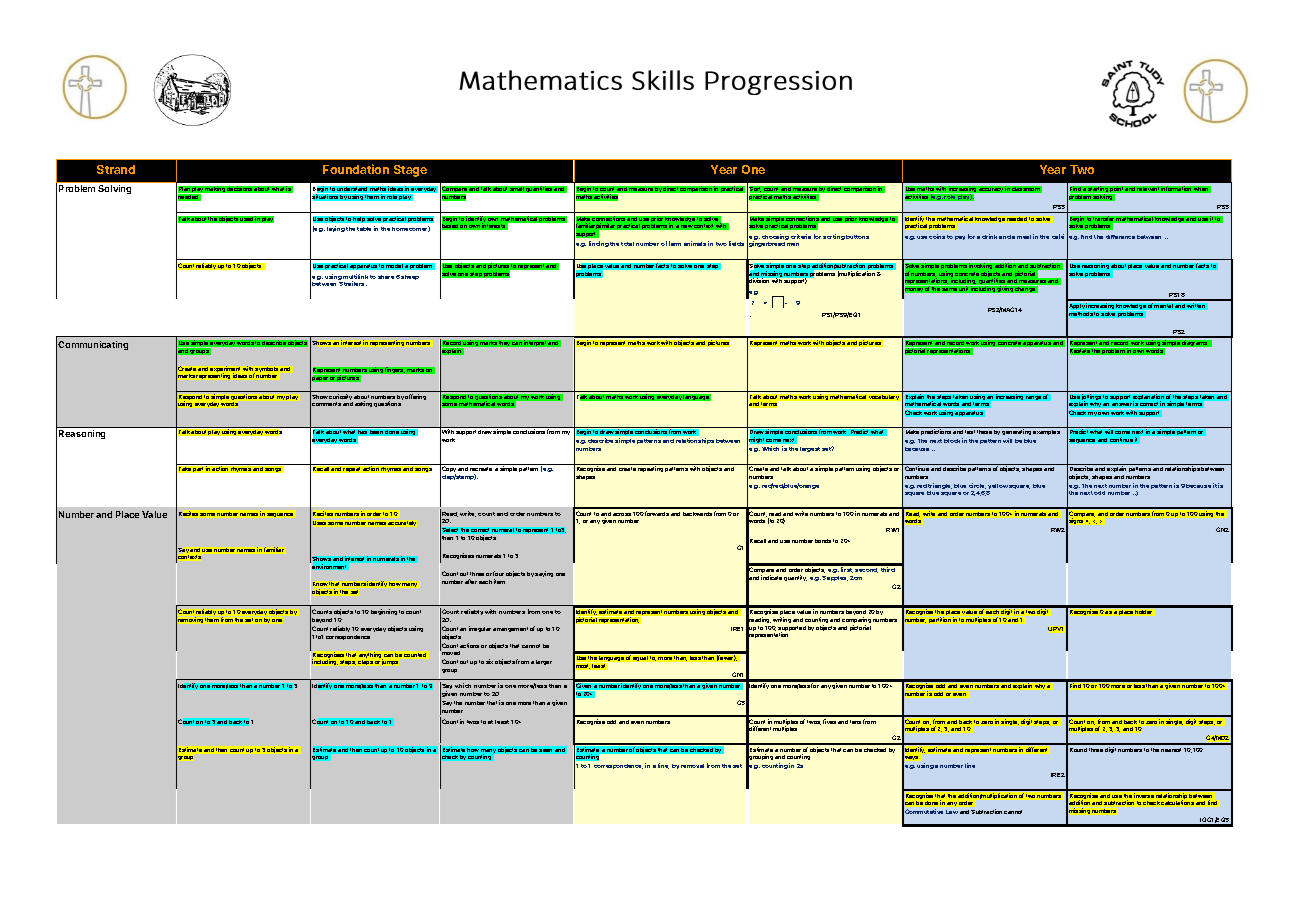 The image size is (1308, 924). Describe the element at coordinates (545, 750) in the screenshot. I see `seen` at that location.
